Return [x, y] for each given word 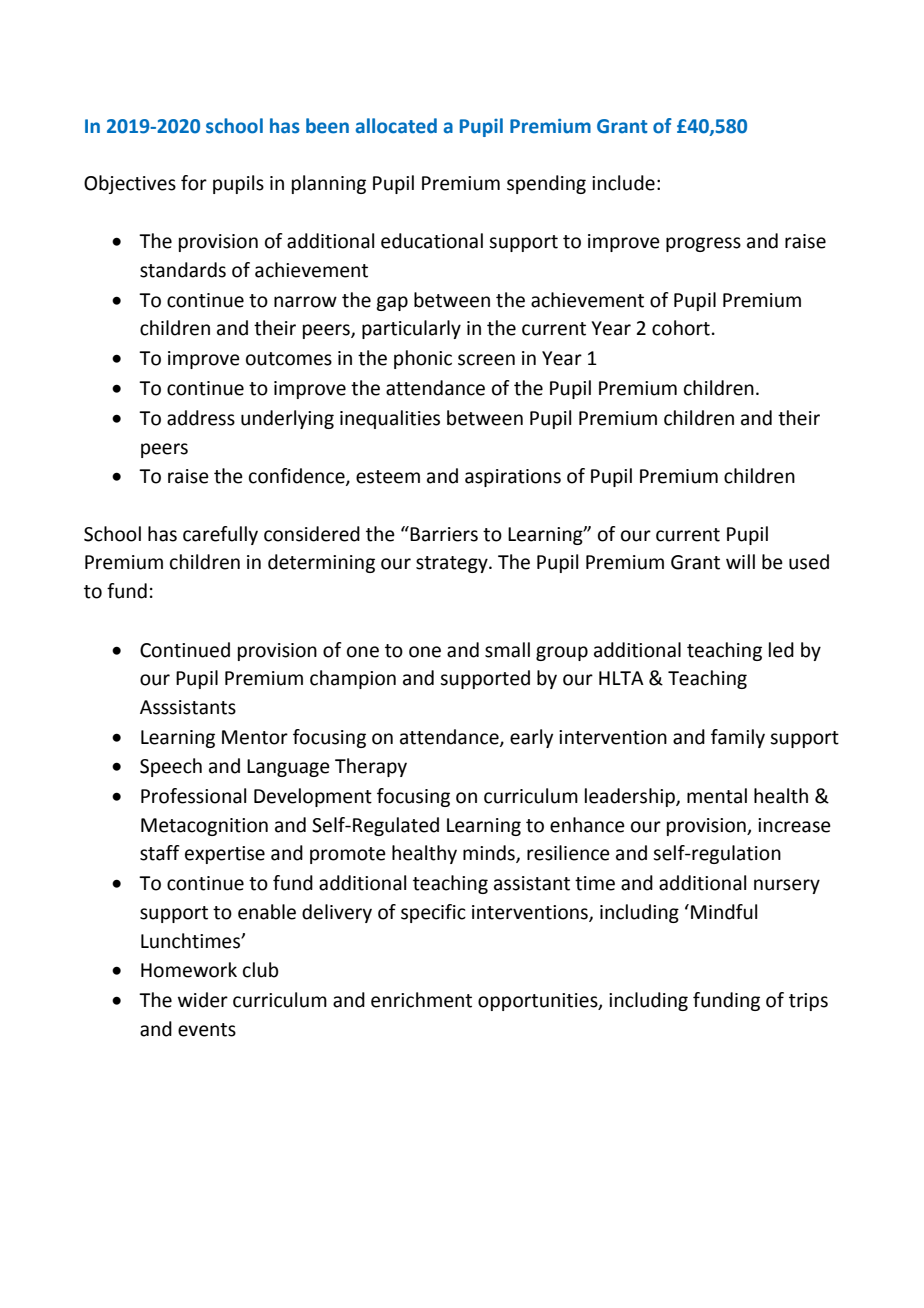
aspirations [513, 478]
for [194, 183]
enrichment [421, 1000]
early [531, 738]
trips [808, 1002]
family [738, 738]
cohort [681, 328]
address [201, 418]
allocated [396, 126]
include [623, 183]
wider [203, 1000]
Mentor [255, 737]
